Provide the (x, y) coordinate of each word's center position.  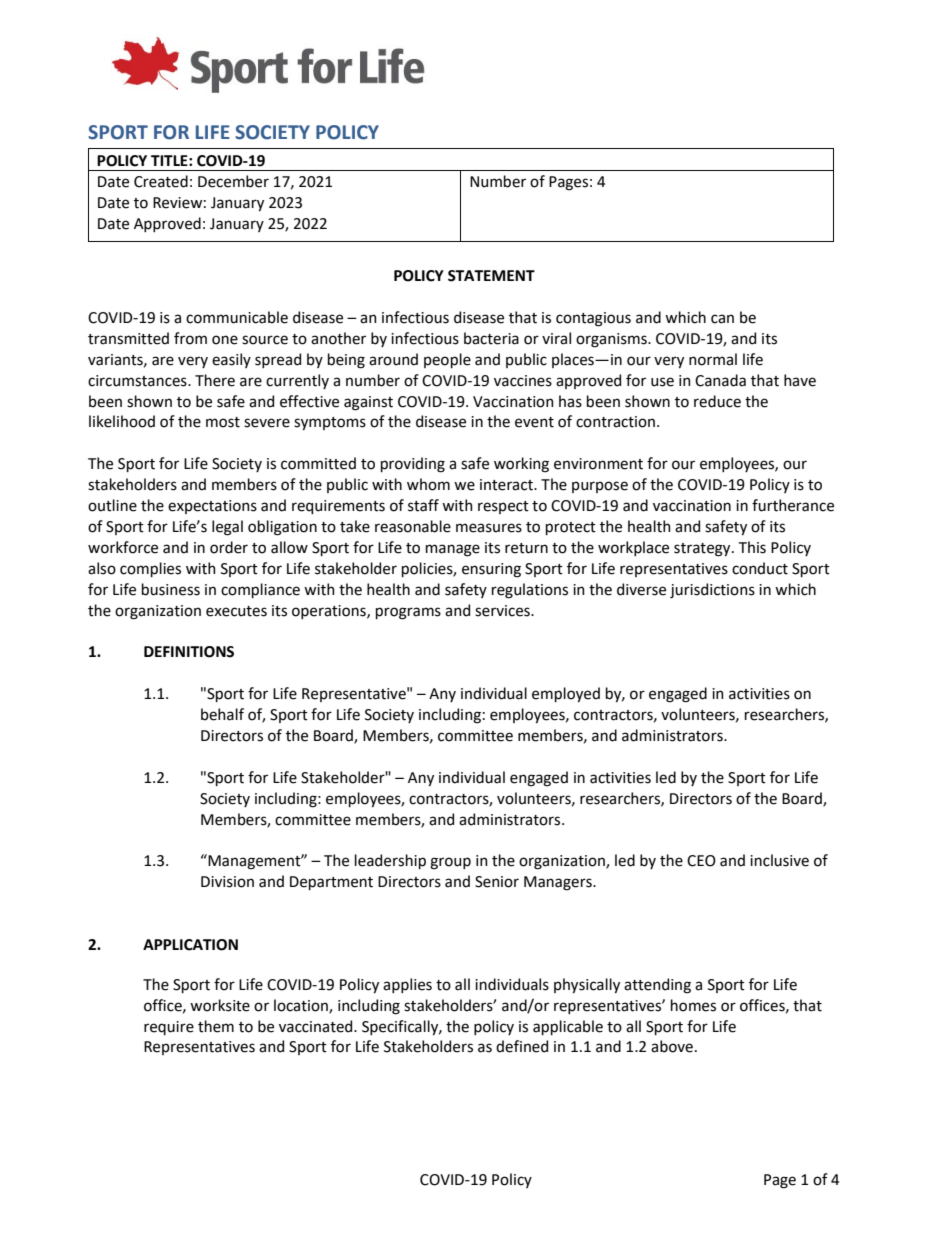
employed (566, 694)
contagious (593, 319)
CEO (701, 861)
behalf (222, 714)
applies (407, 985)
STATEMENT (491, 276)
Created (161, 181)
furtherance (793, 505)
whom (428, 484)
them (216, 1026)
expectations (212, 507)
